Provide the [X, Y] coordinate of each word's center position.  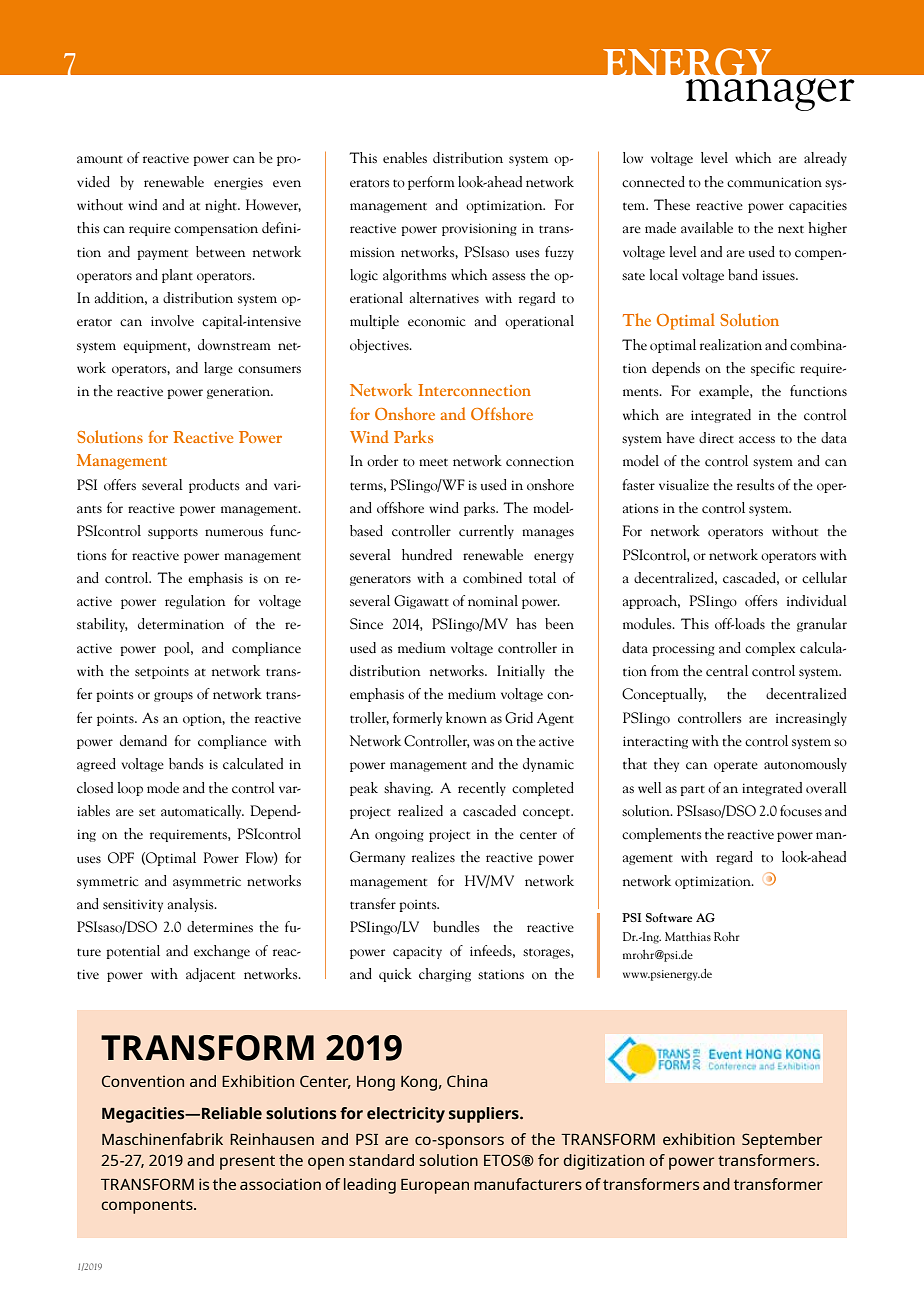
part [692, 791]
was [483, 742]
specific [773, 369]
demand [143, 741]
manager [770, 94]
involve [172, 321]
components [148, 1207]
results [755, 485]
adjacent [210, 975]
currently [486, 532]
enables [405, 158]
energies [238, 184]
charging [445, 975]
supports [173, 534]
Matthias [688, 936]
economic [436, 321]
